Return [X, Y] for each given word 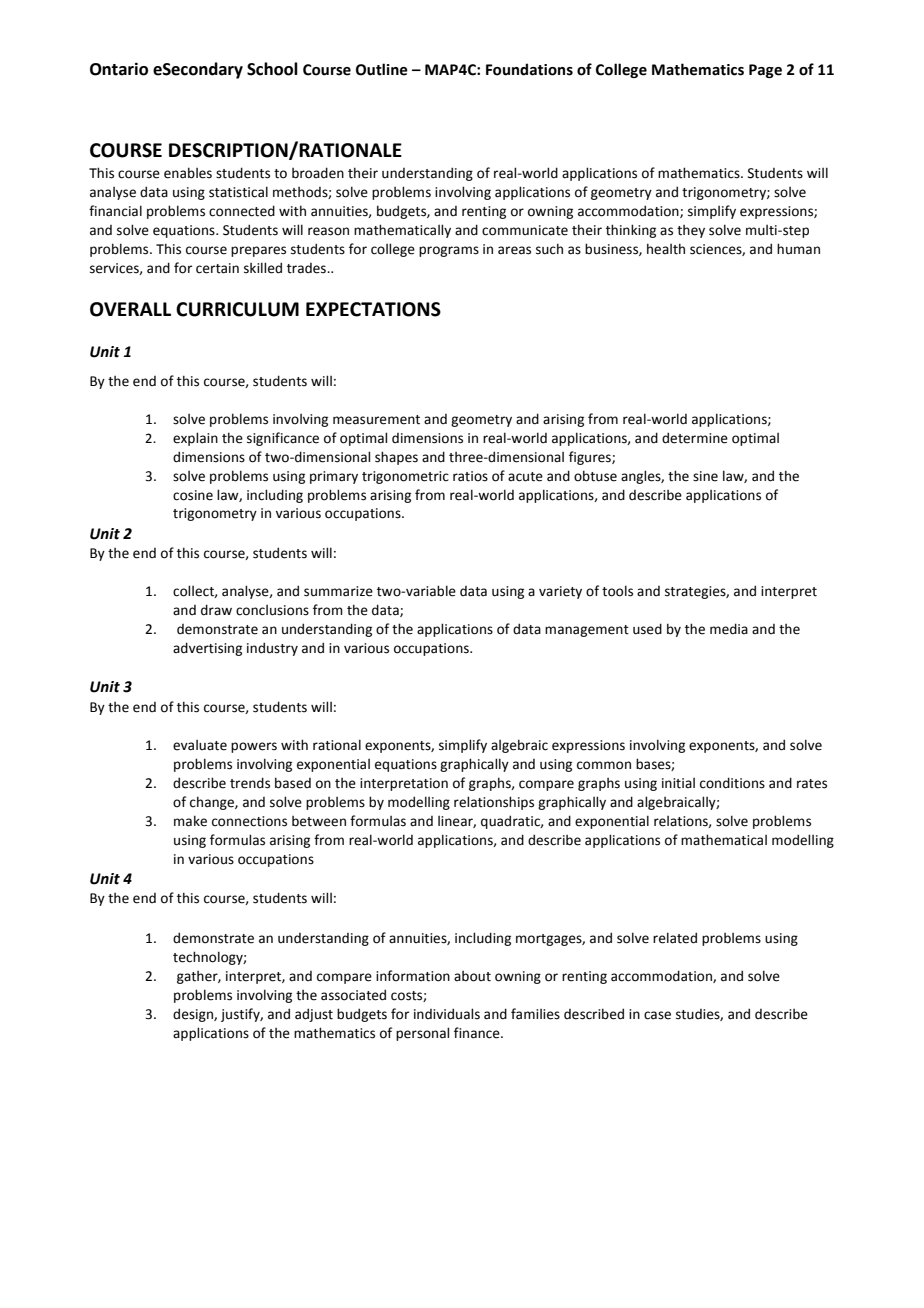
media [729, 629]
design [194, 1015]
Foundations [529, 69]
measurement [376, 420]
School [272, 69]
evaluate [200, 745]
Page [765, 71]
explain [195, 439]
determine [695, 438]
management [587, 631]
